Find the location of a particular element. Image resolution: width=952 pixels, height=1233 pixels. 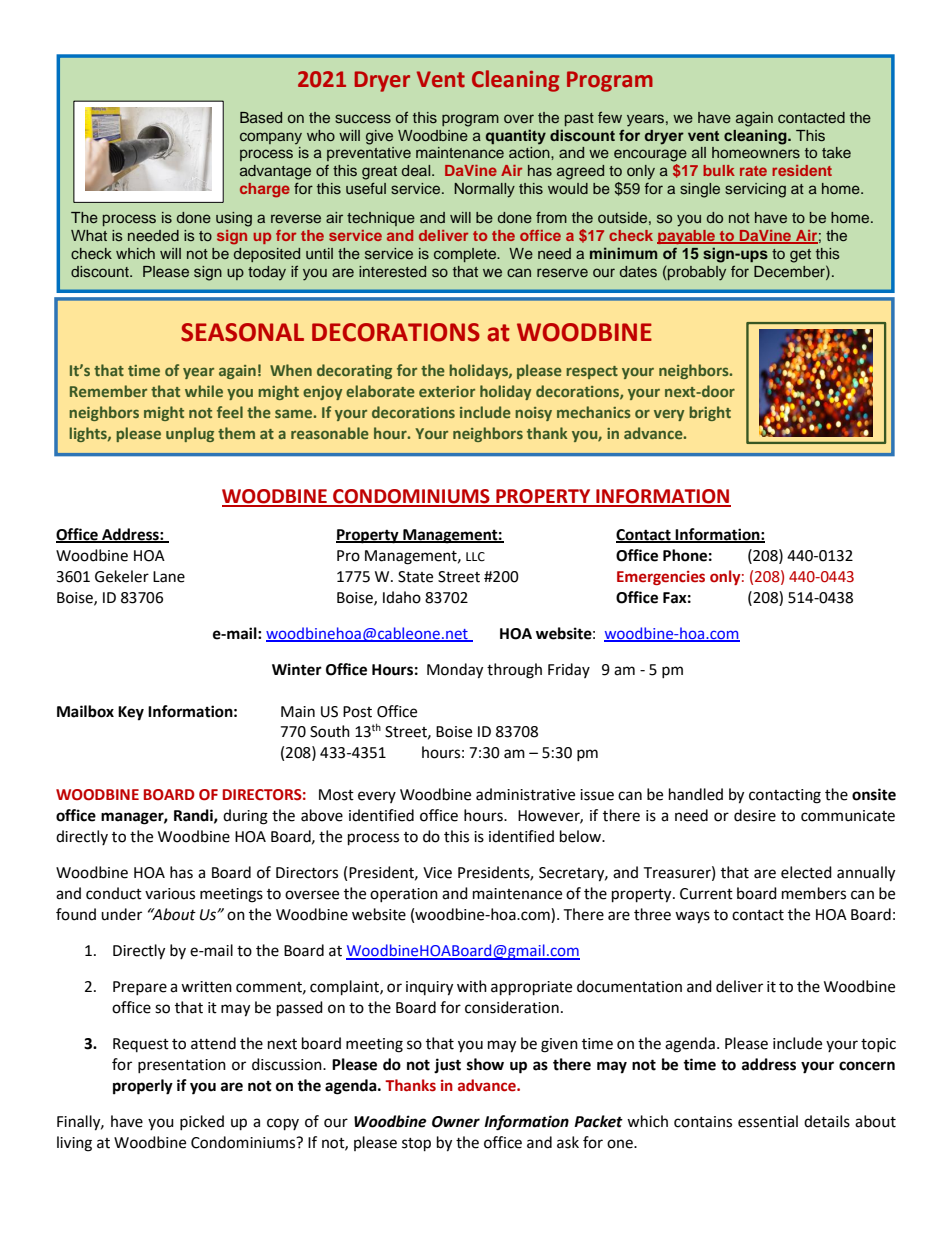

desire is located at coordinates (755, 815).
